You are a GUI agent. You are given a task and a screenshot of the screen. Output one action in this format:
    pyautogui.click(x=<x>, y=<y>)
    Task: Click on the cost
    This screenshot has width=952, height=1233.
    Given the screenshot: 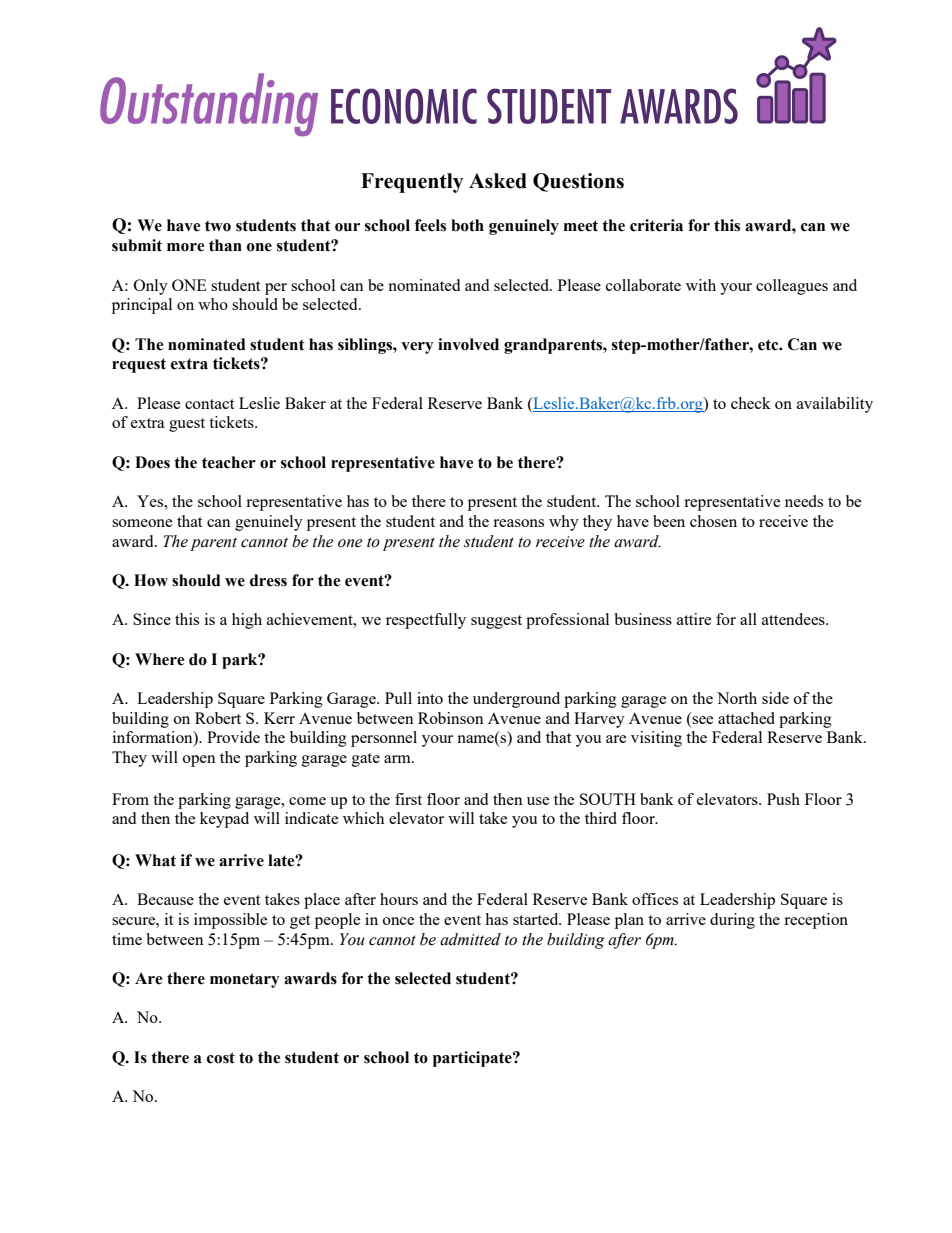 What is the action you would take?
    pyautogui.click(x=221, y=1058)
